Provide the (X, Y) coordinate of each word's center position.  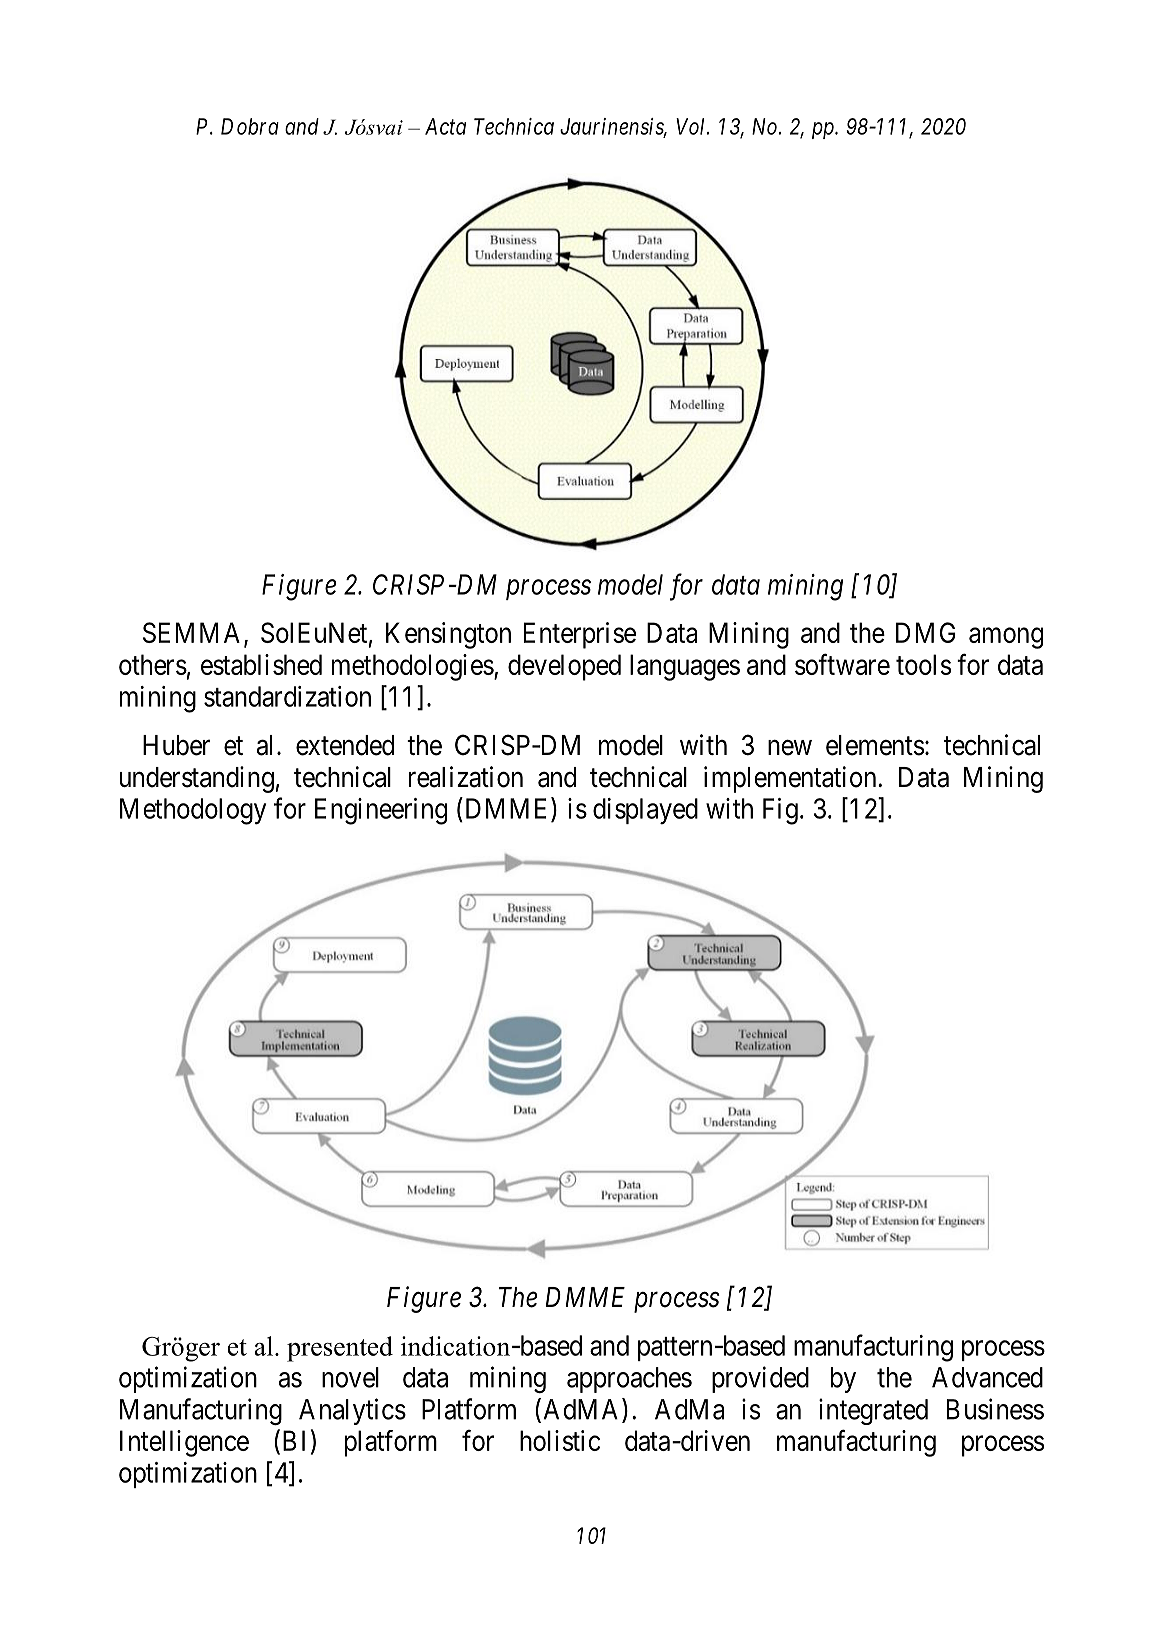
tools (923, 664)
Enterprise (580, 635)
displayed (645, 811)
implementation (791, 779)
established (261, 664)
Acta (445, 126)
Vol (692, 126)
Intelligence (184, 1443)
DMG (926, 632)
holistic (560, 1440)
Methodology (193, 811)
